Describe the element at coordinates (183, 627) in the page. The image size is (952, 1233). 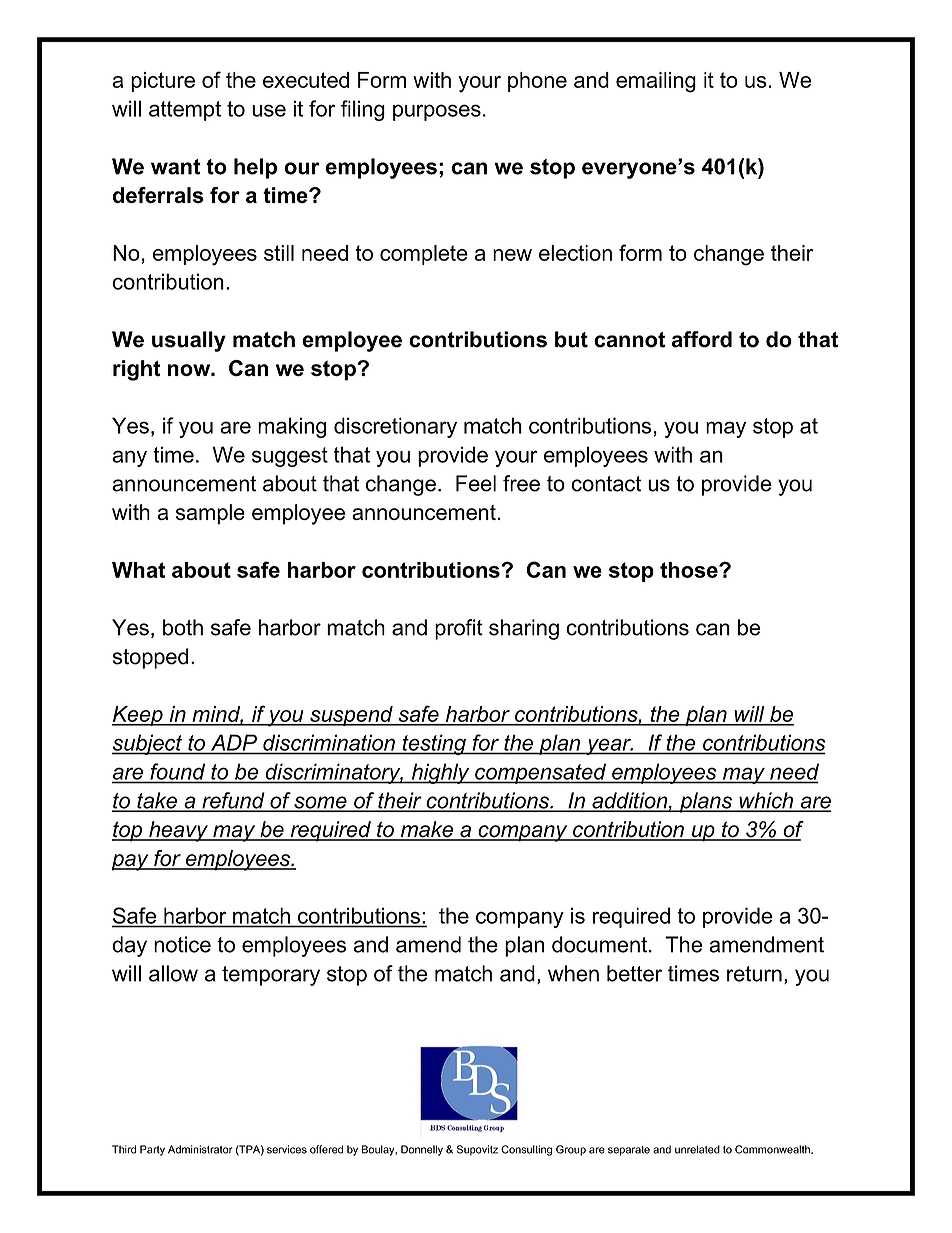
I see `both` at that location.
